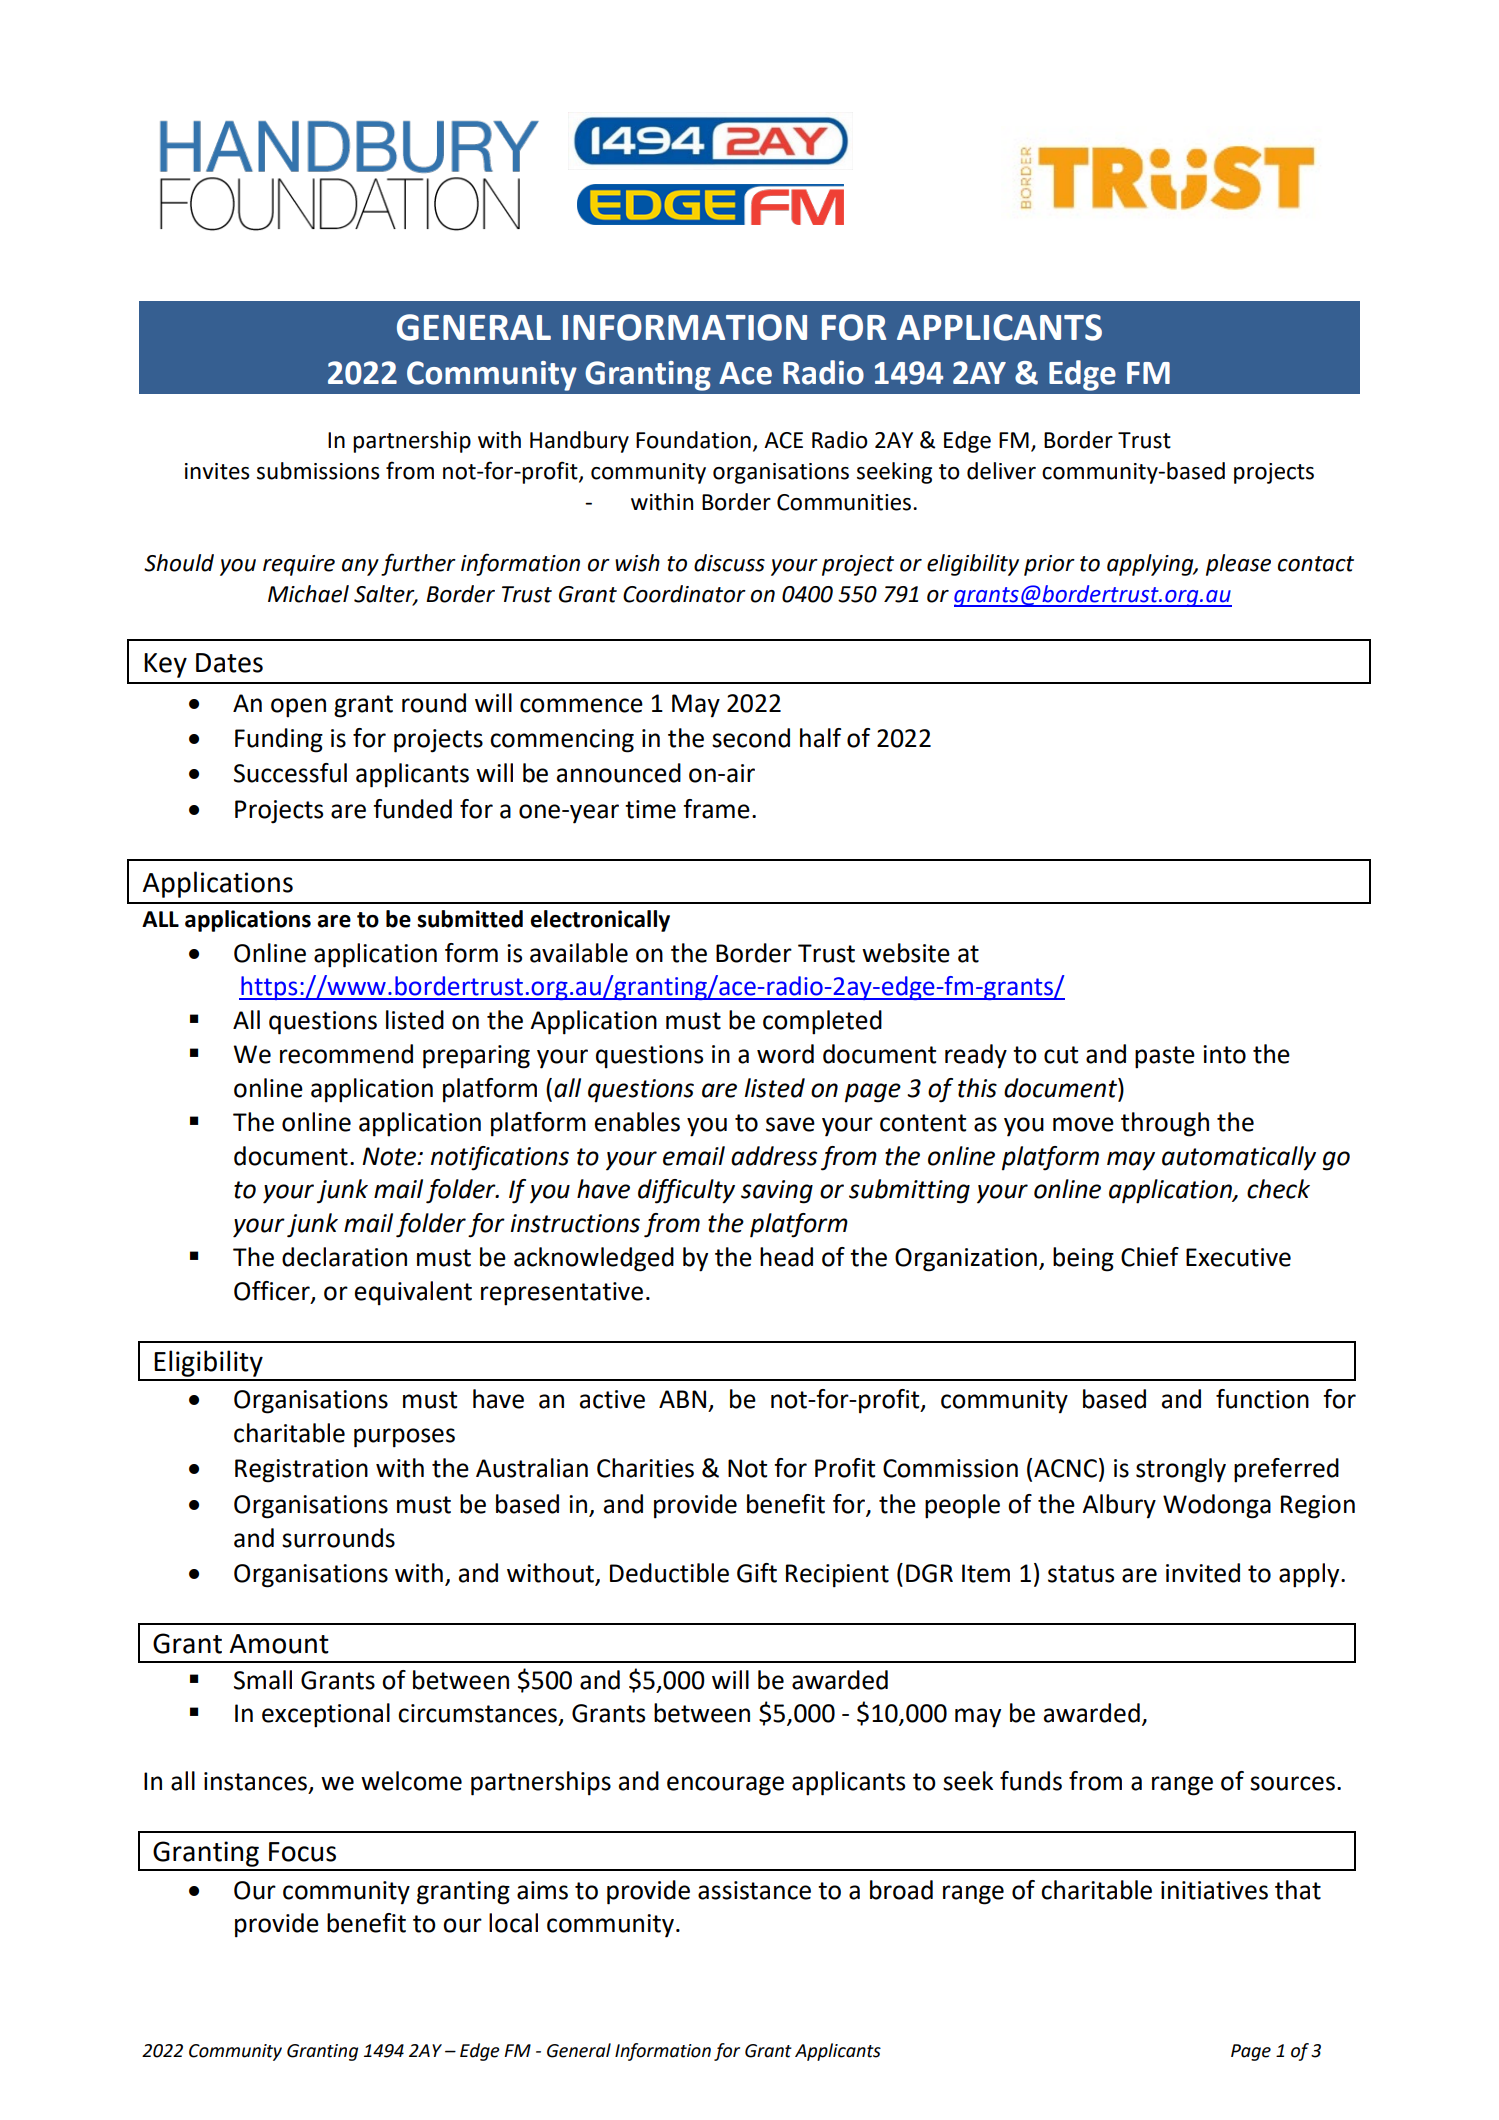 The width and height of the screenshot is (1499, 2120). I want to click on please, so click(1238, 565).
